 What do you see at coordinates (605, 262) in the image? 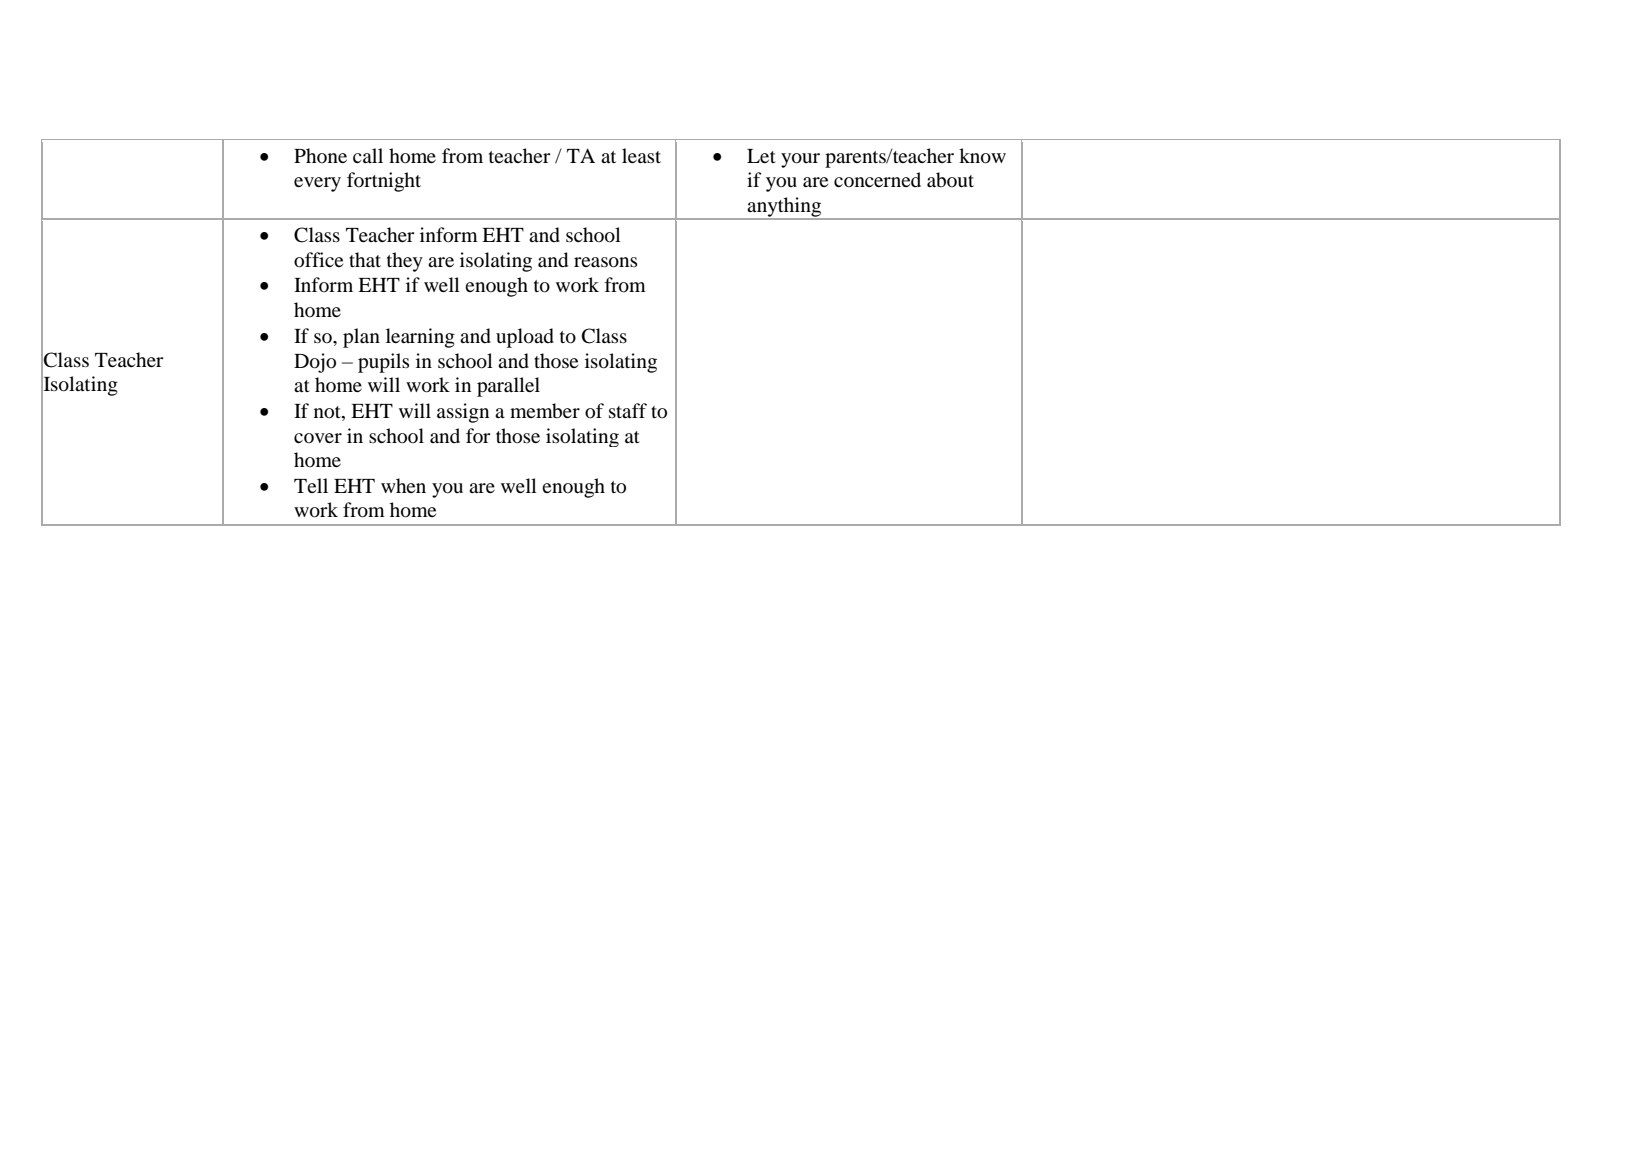
I see `reasons` at bounding box center [605, 262].
